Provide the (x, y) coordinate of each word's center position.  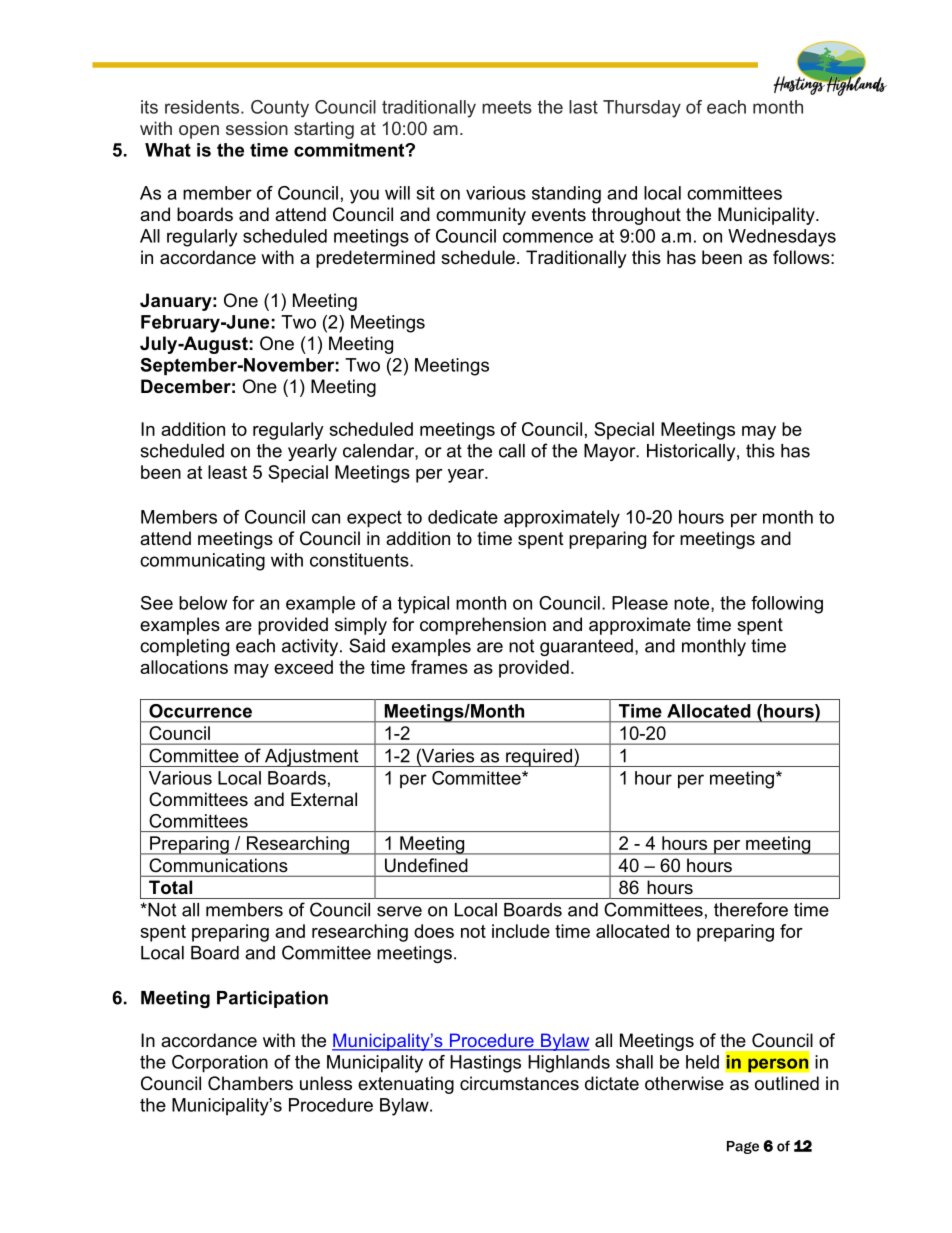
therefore (751, 909)
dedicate (463, 517)
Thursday (642, 109)
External (324, 799)
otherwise (684, 1083)
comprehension (483, 626)
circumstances (519, 1083)
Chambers (250, 1083)
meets (507, 107)
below (203, 603)
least (227, 472)
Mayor (611, 452)
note (693, 604)
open (199, 132)
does (434, 931)
